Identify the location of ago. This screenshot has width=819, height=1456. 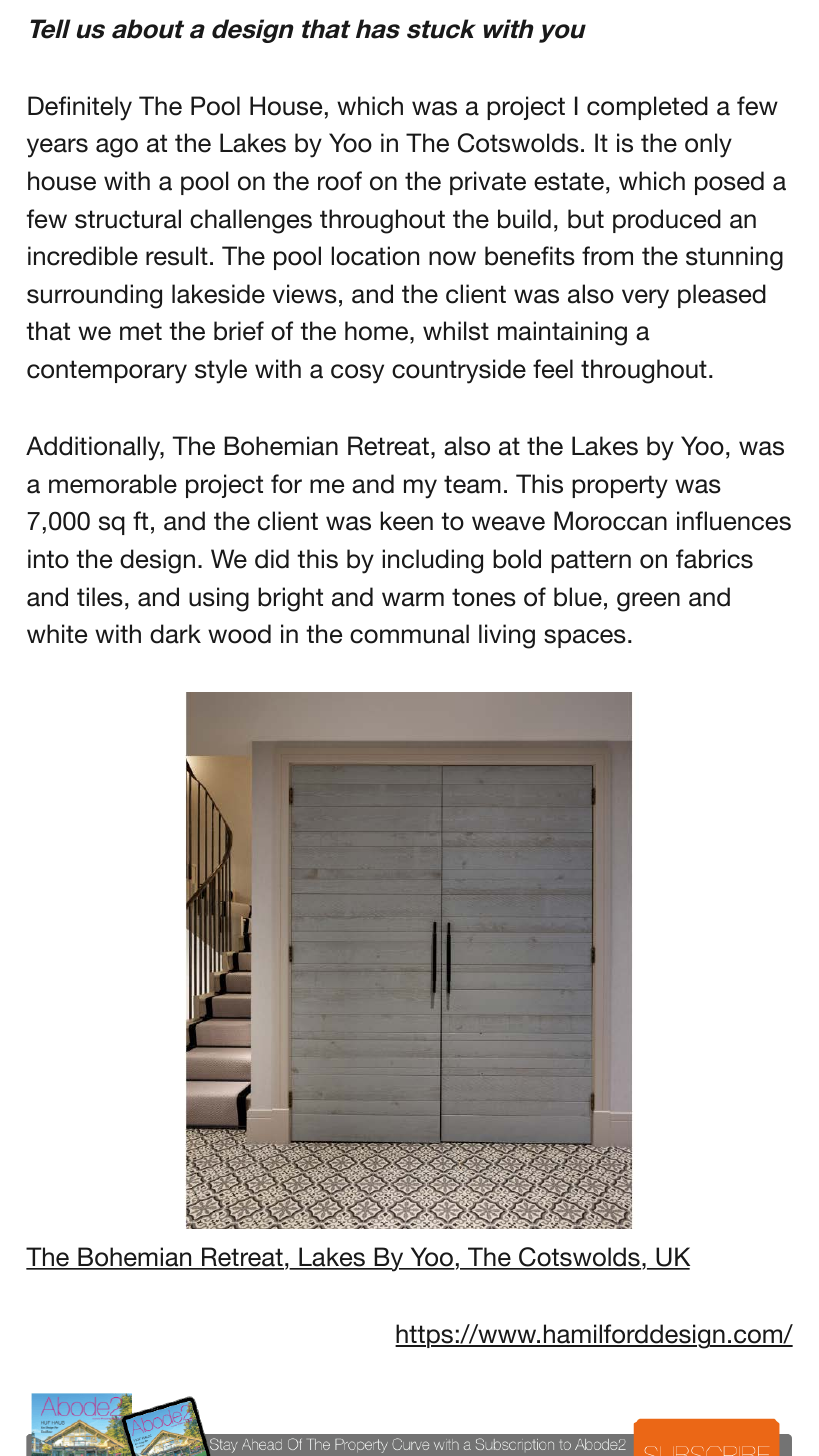
(117, 148).
